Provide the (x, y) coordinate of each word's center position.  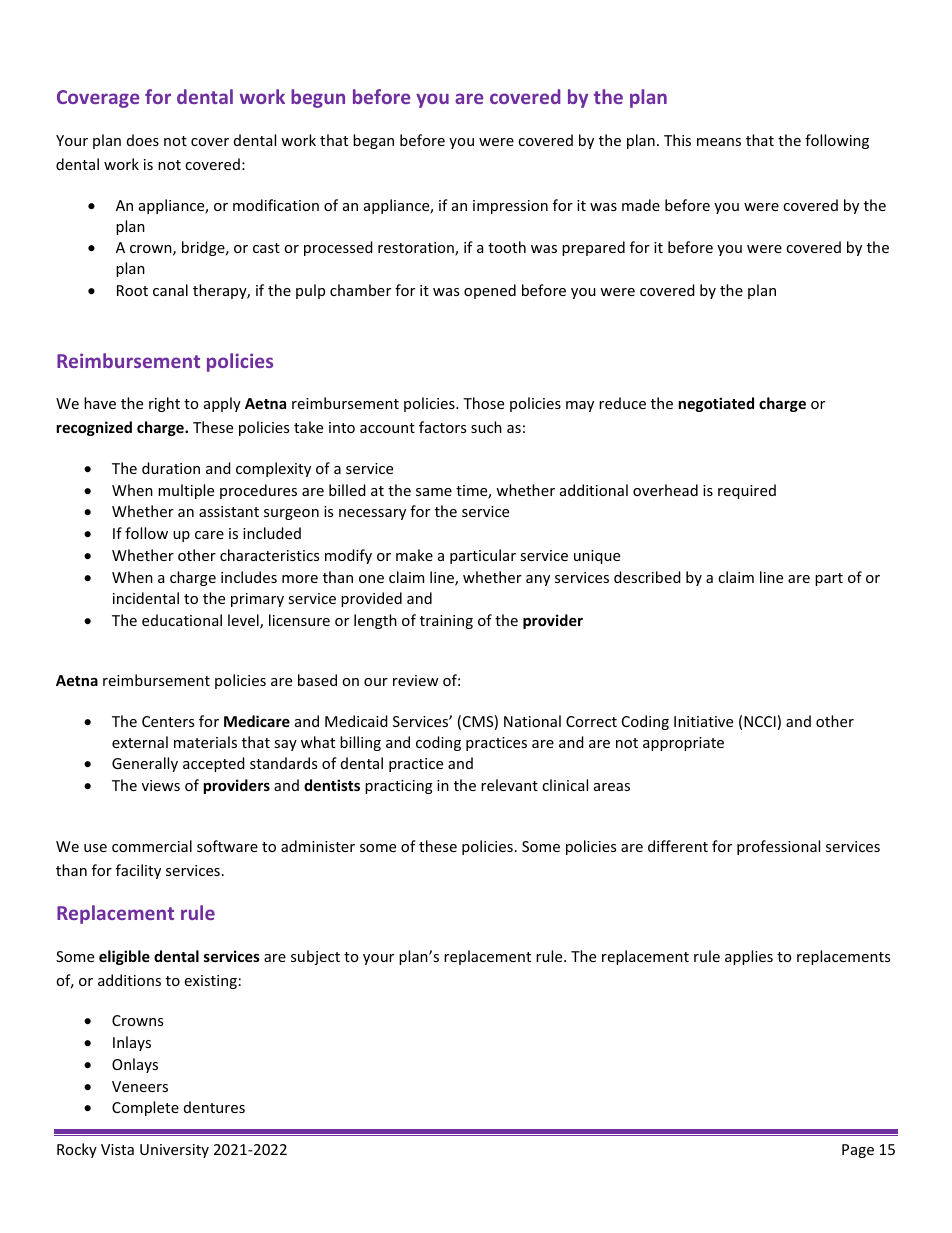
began (373, 141)
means (719, 142)
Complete (145, 1108)
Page (858, 1151)
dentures (214, 1107)
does (143, 140)
